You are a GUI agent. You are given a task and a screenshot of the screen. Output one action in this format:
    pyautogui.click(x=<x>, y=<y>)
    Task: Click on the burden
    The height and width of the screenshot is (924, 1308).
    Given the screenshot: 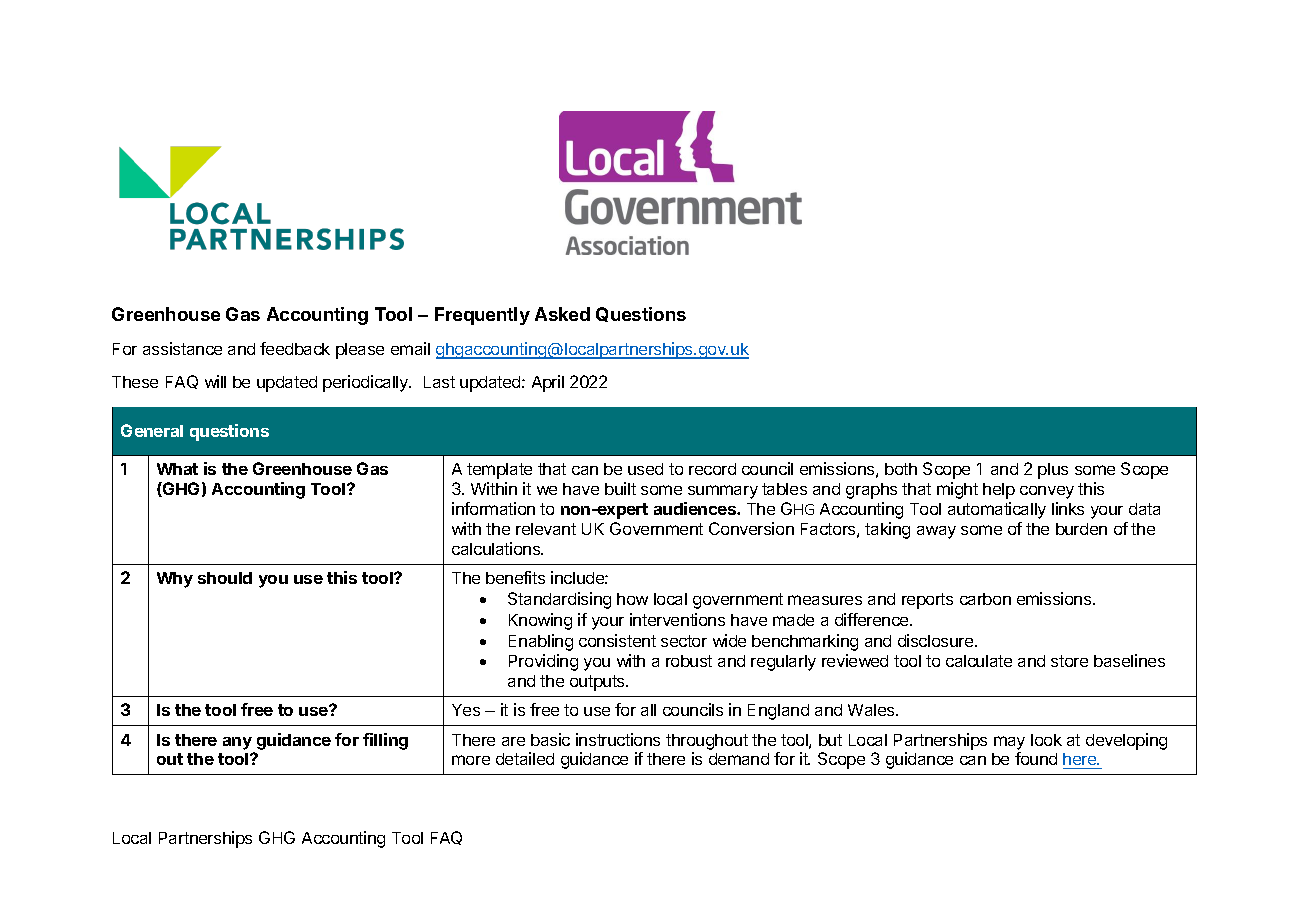 What is the action you would take?
    pyautogui.click(x=1081, y=529)
